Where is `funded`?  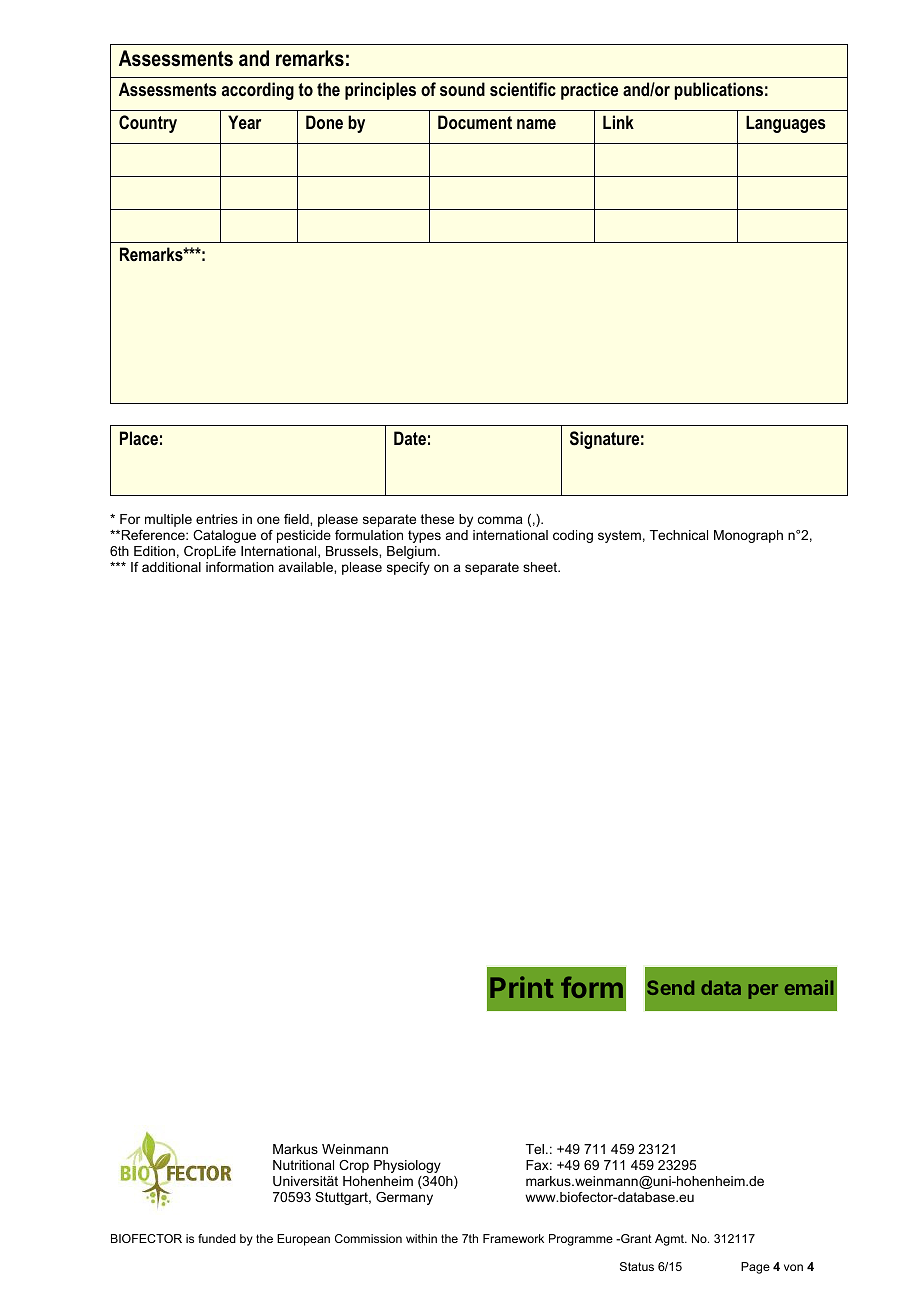 funded is located at coordinates (217, 1238).
